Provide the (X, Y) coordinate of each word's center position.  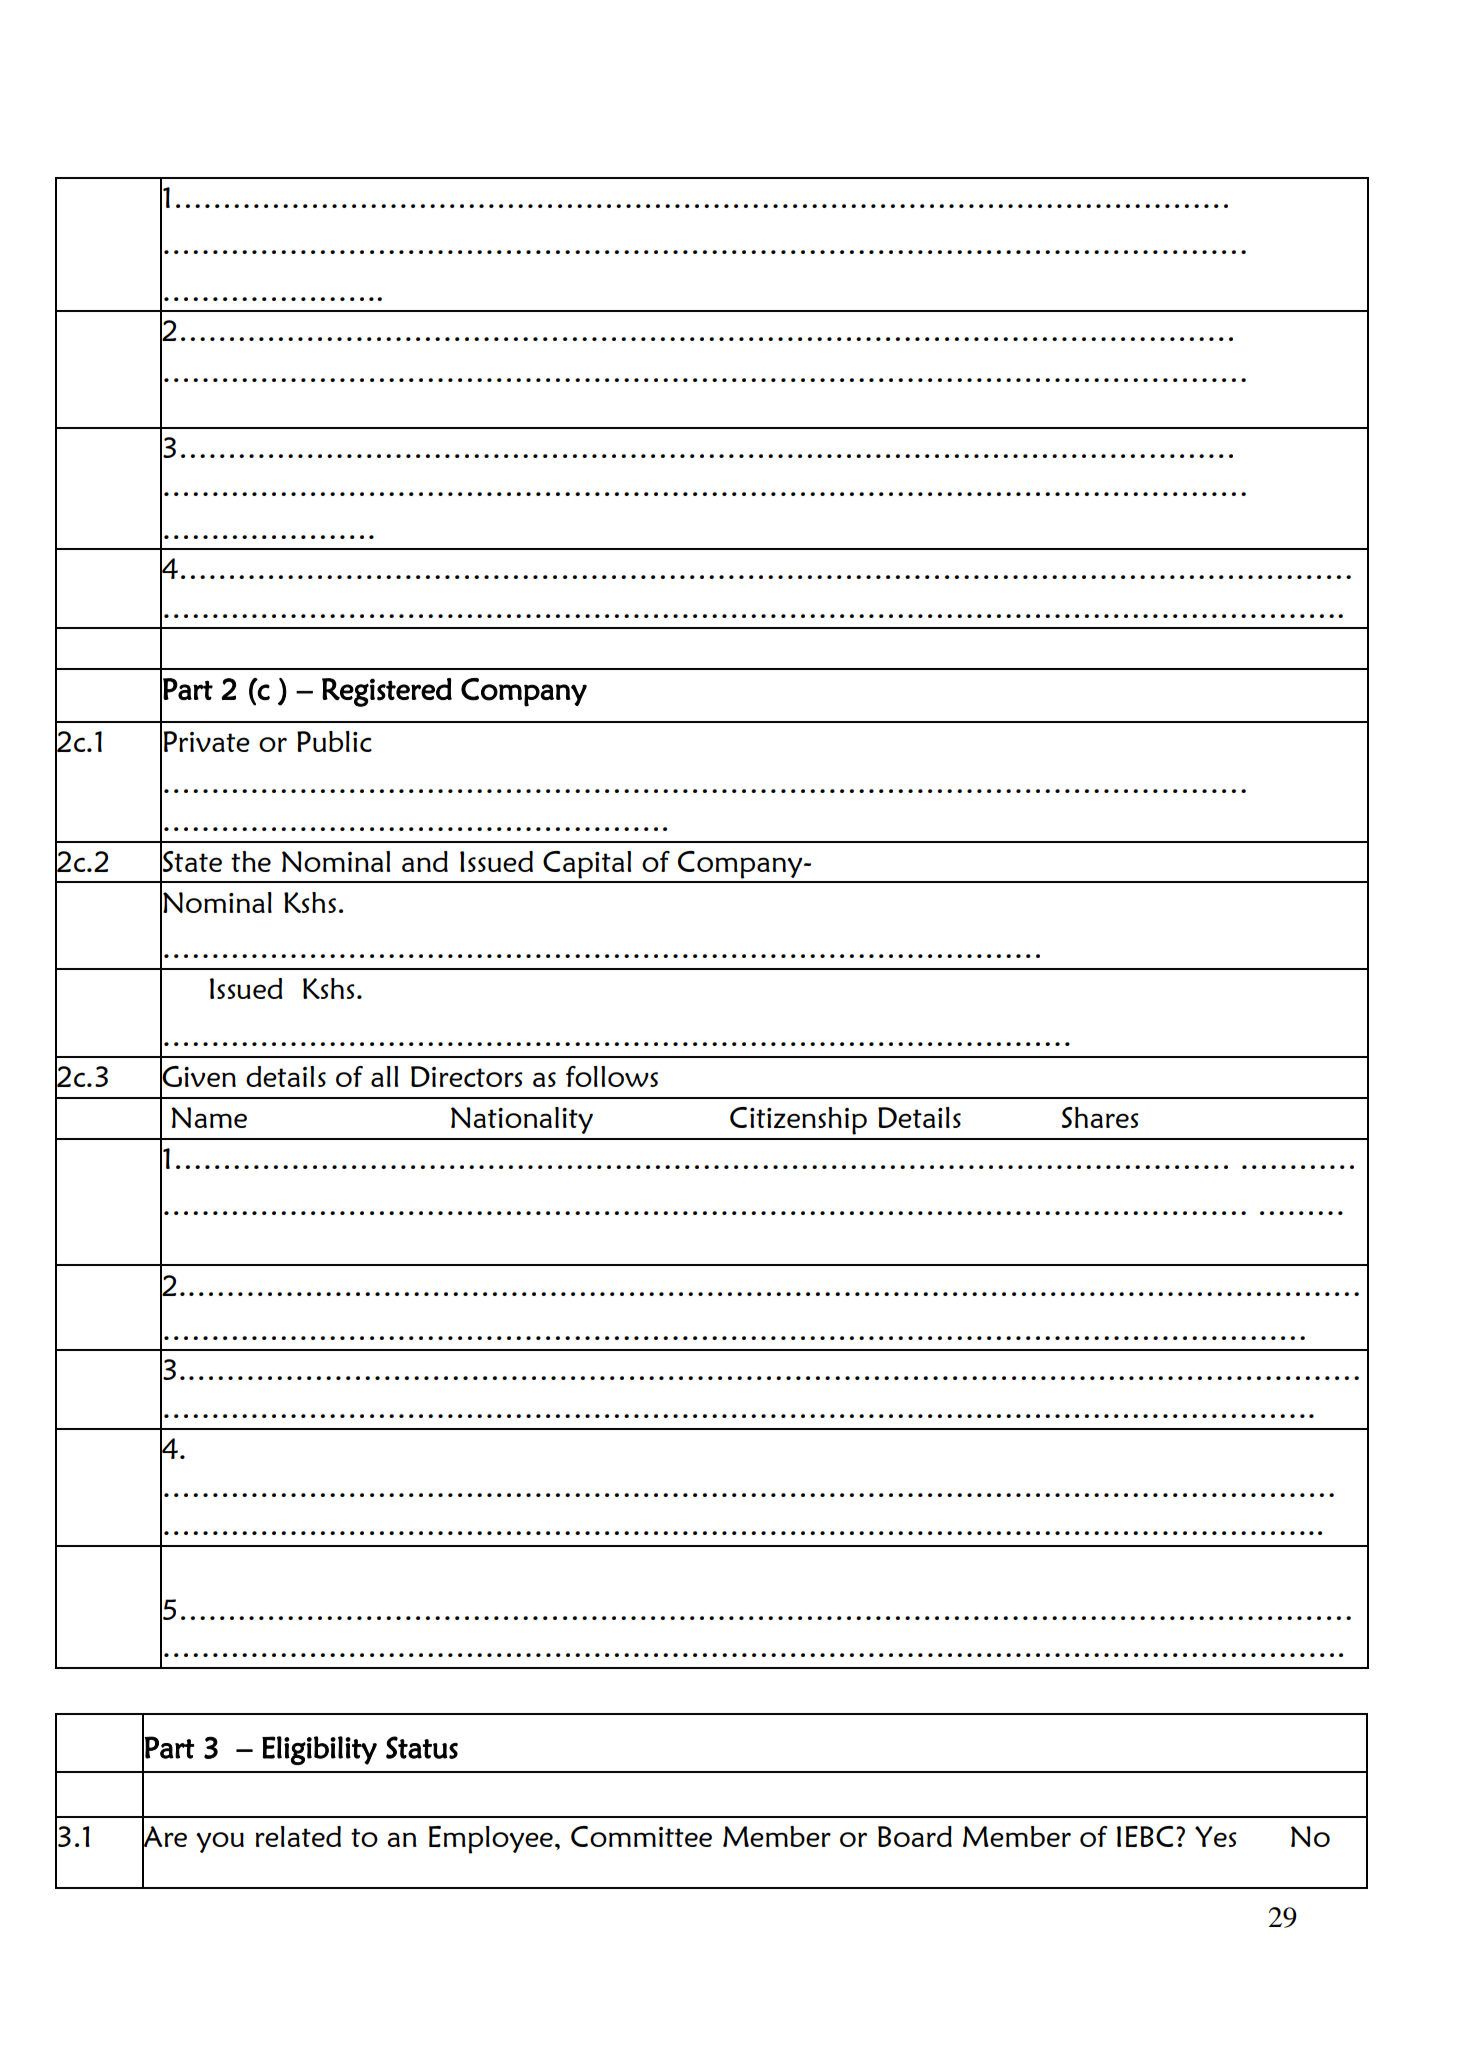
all (384, 1076)
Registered (387, 692)
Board (915, 1836)
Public (334, 741)
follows (612, 1076)
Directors (467, 1076)
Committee (641, 1836)
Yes (1216, 1836)
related (298, 1836)
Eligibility (319, 1750)
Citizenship (798, 1121)
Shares (1100, 1117)
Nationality (522, 1120)
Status (422, 1747)
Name (209, 1117)
